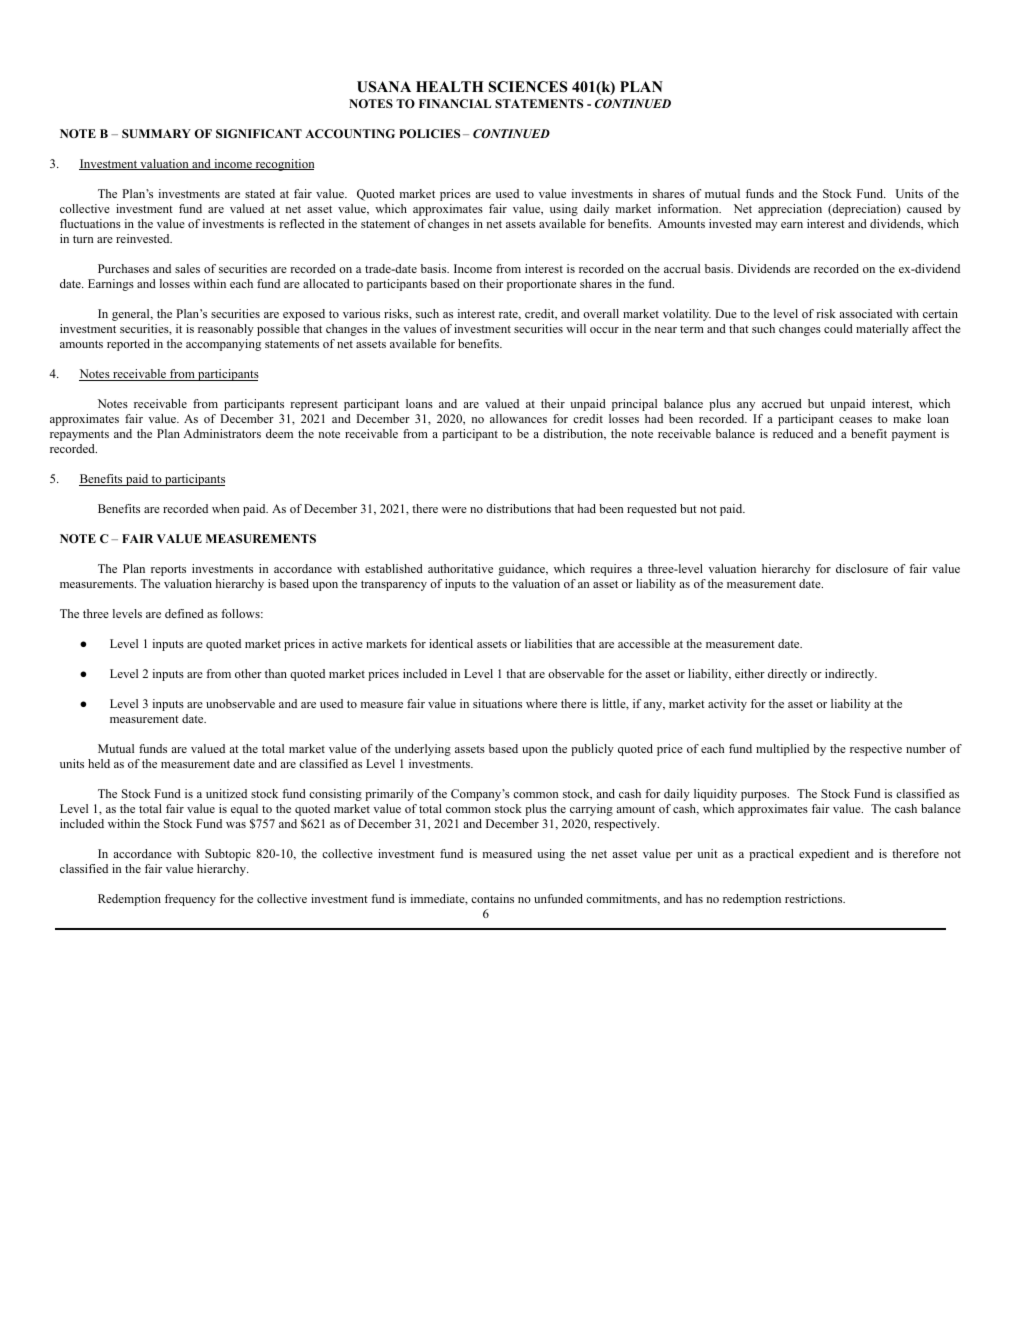 The image size is (1020, 1320). Describe the element at coordinates (793, 433) in the screenshot. I see `reduced` at that location.
